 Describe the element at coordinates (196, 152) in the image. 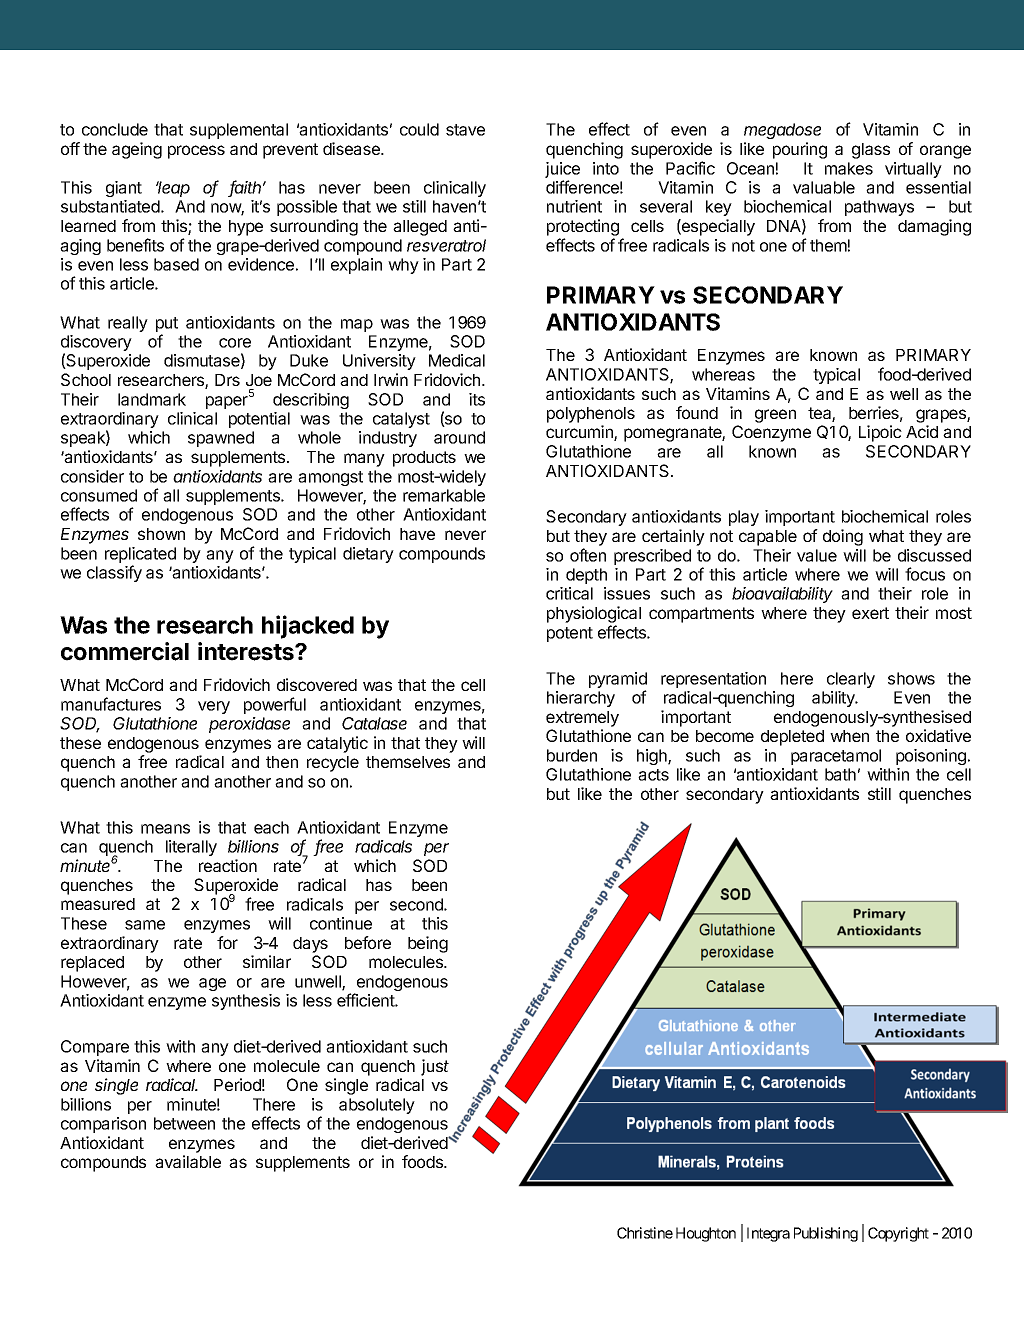

I see `process` at that location.
